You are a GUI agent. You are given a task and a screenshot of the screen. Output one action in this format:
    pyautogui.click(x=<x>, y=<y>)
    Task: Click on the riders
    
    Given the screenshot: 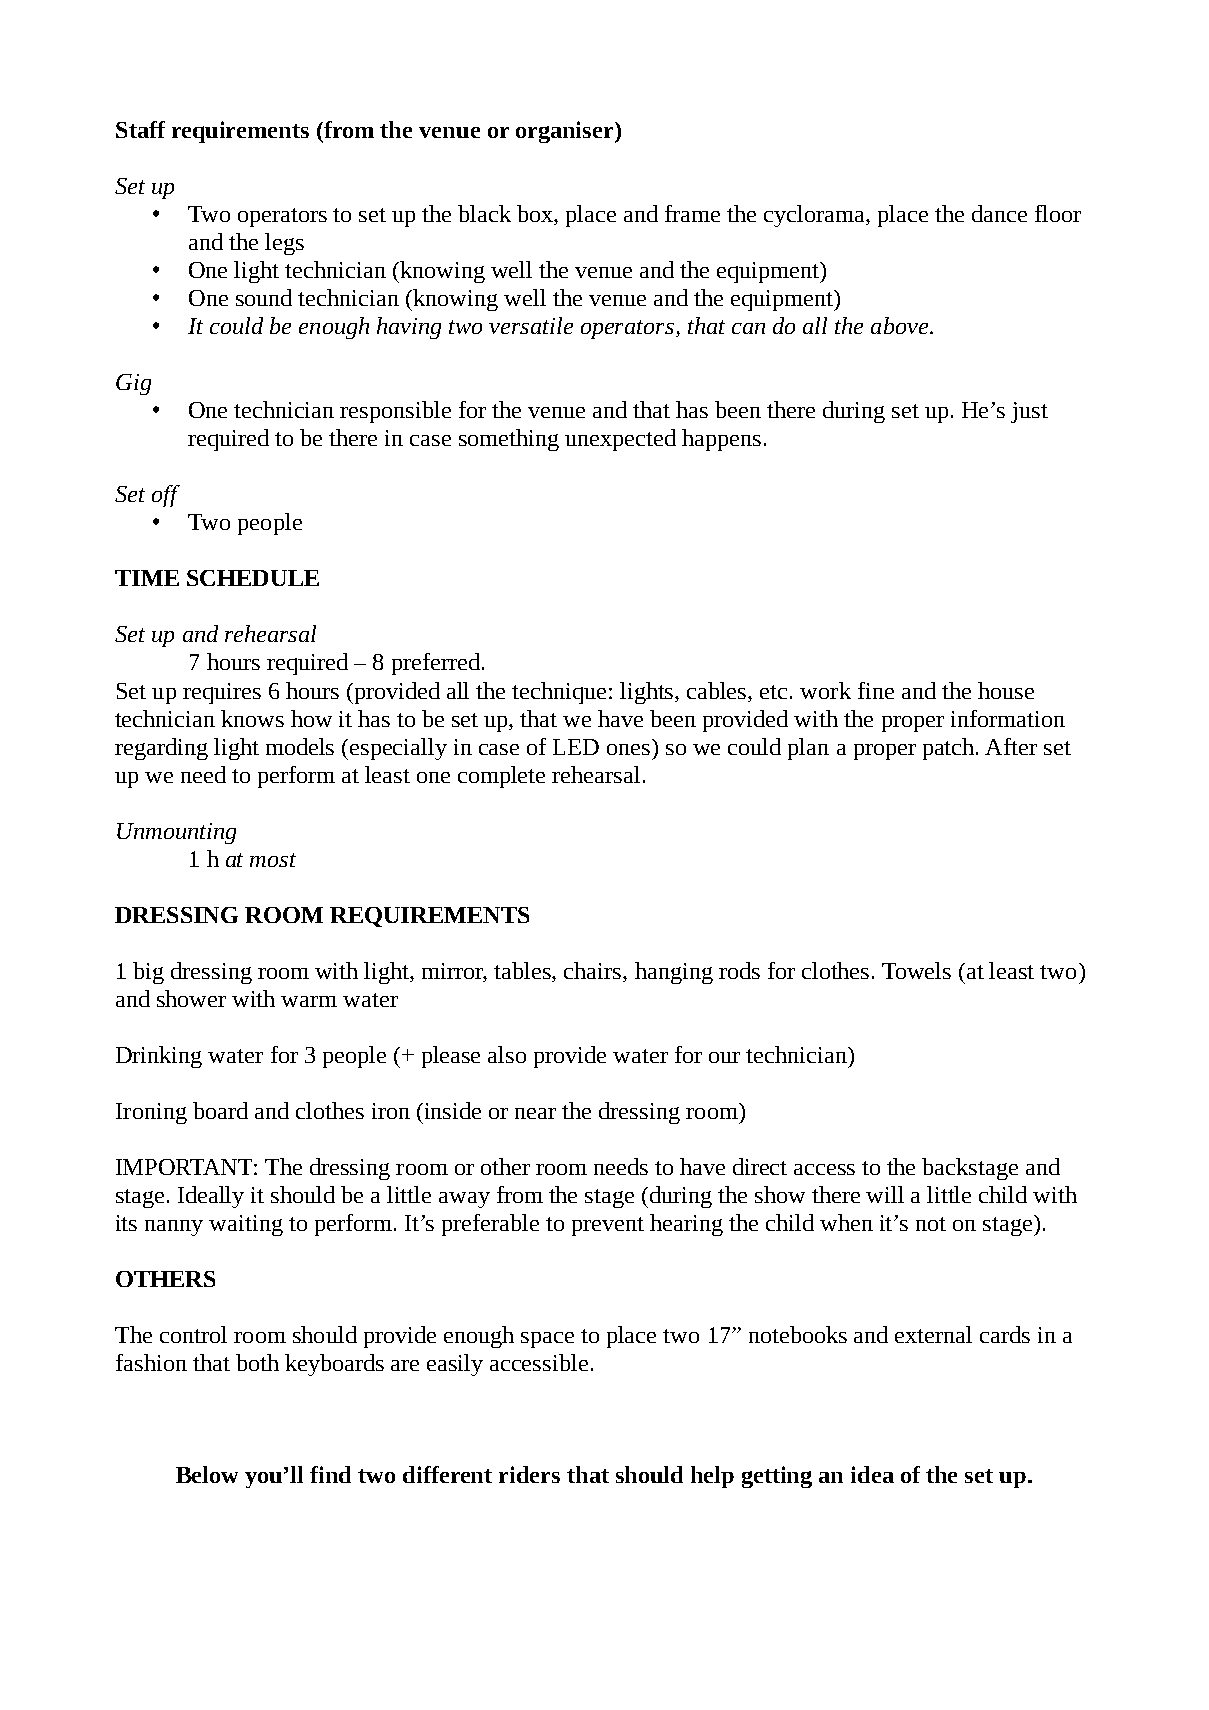 What is the action you would take?
    pyautogui.click(x=529, y=1474)
